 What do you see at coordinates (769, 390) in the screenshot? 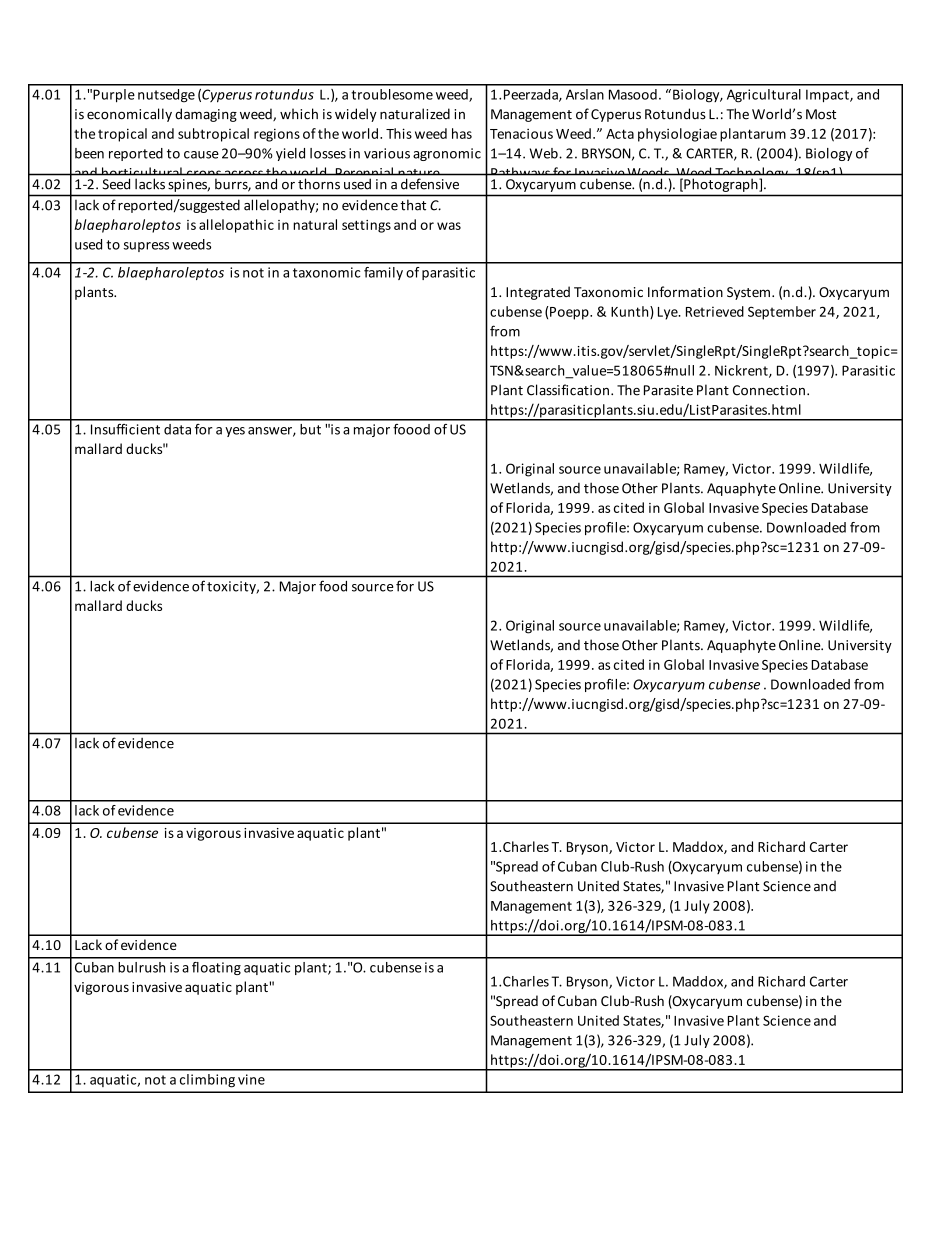
I see `Connection` at bounding box center [769, 390].
